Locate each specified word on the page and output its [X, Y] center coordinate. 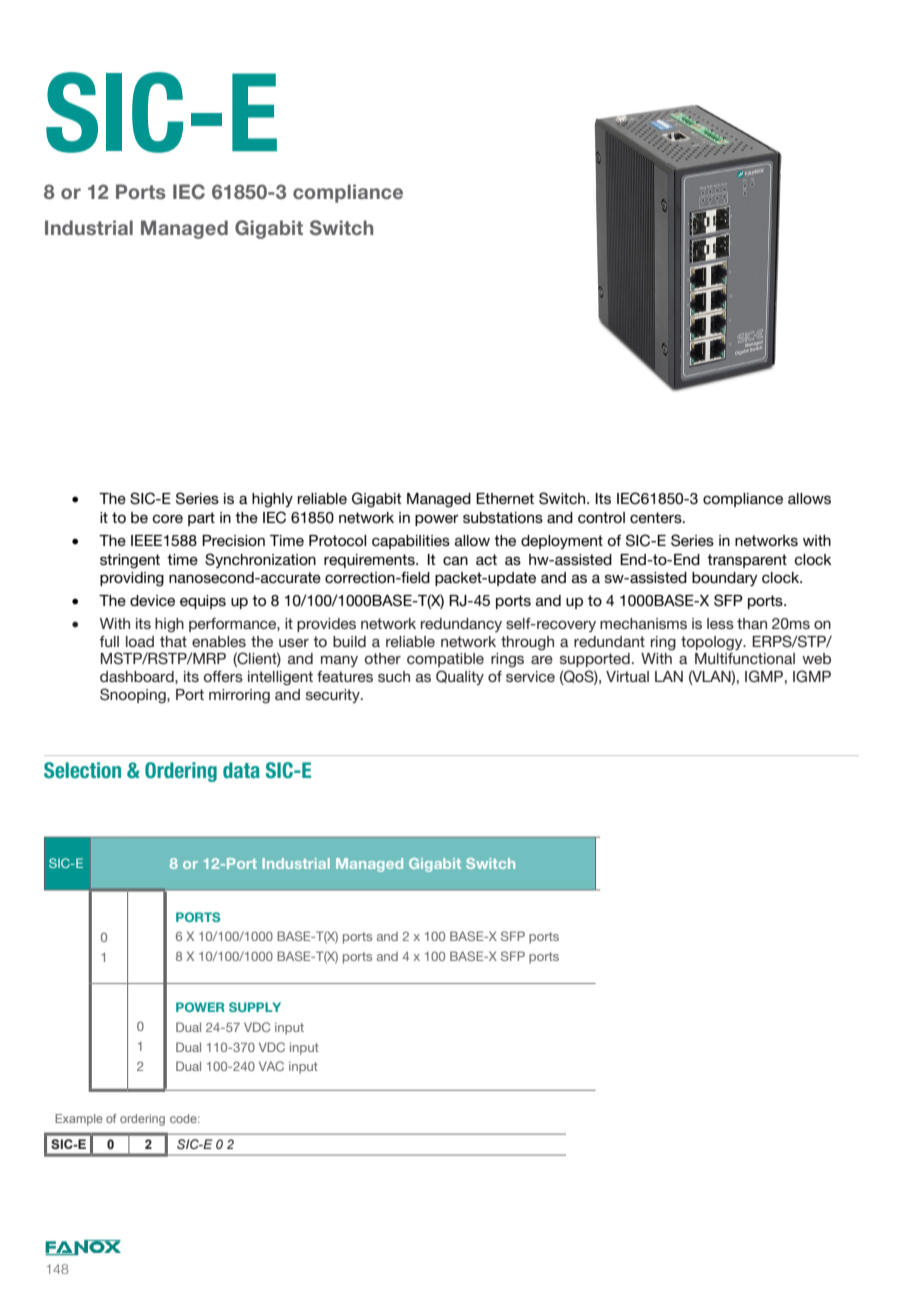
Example [79, 1120]
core [167, 518]
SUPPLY [255, 1007]
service [530, 676]
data [241, 770]
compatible [445, 660]
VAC [271, 1066]
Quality [460, 677]
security [334, 696]
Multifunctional [745, 658]
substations [503, 517]
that [173, 641]
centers [657, 517]
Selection [82, 770]
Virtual [627, 676]
